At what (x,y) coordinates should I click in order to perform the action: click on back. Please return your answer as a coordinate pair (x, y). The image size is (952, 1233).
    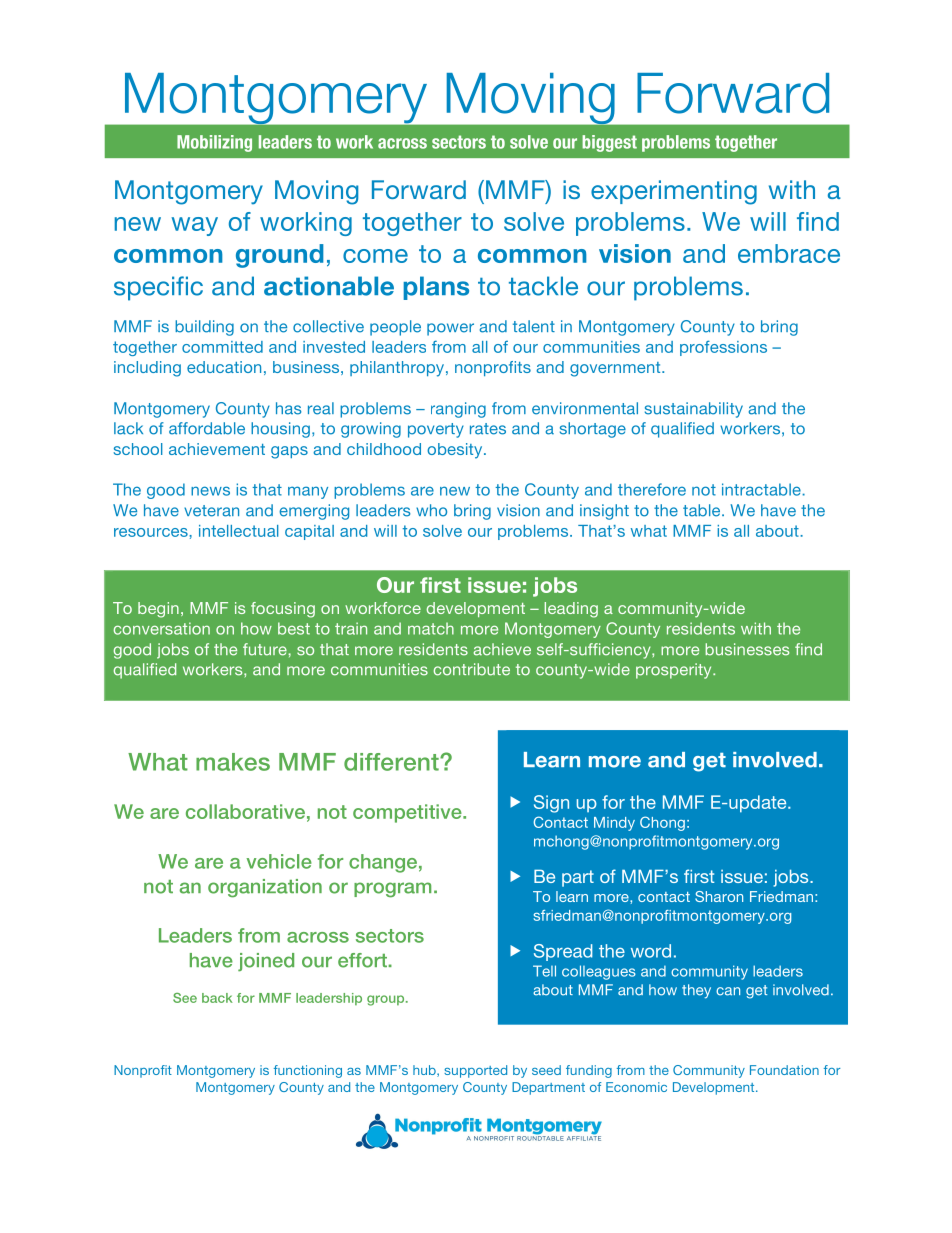
    Looking at the image, I should click on (217, 998).
